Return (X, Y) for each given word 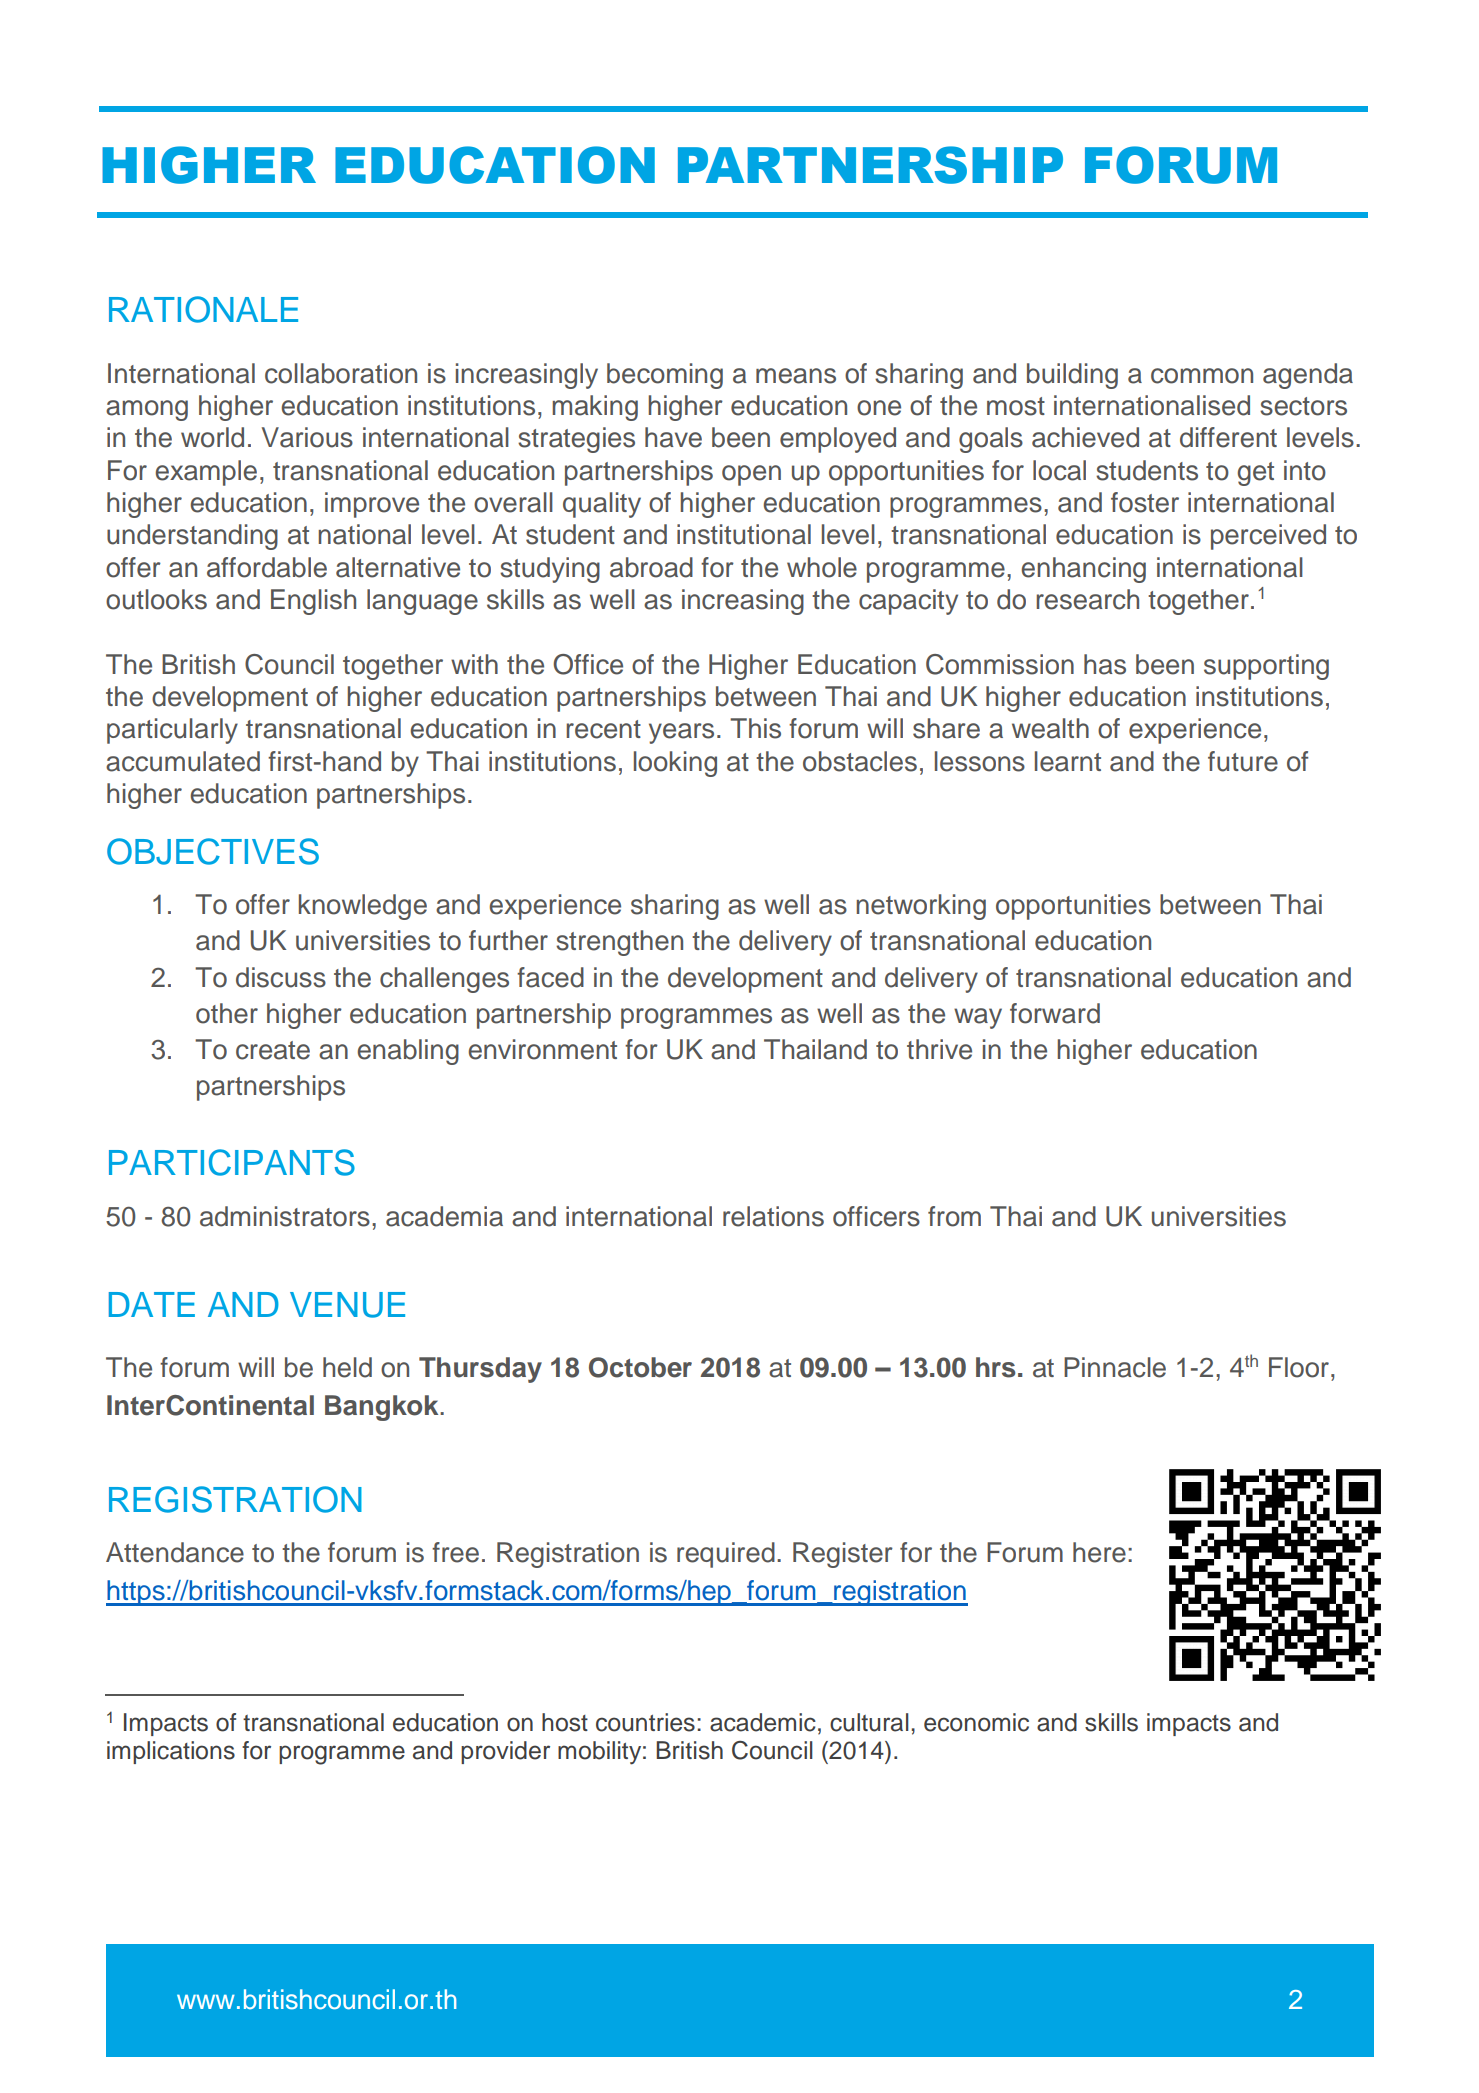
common (1202, 376)
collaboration (341, 373)
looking (675, 764)
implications (171, 1752)
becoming (665, 376)
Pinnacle (1115, 1367)
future (1243, 761)
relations (773, 1216)
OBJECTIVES (213, 851)
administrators (285, 1216)
